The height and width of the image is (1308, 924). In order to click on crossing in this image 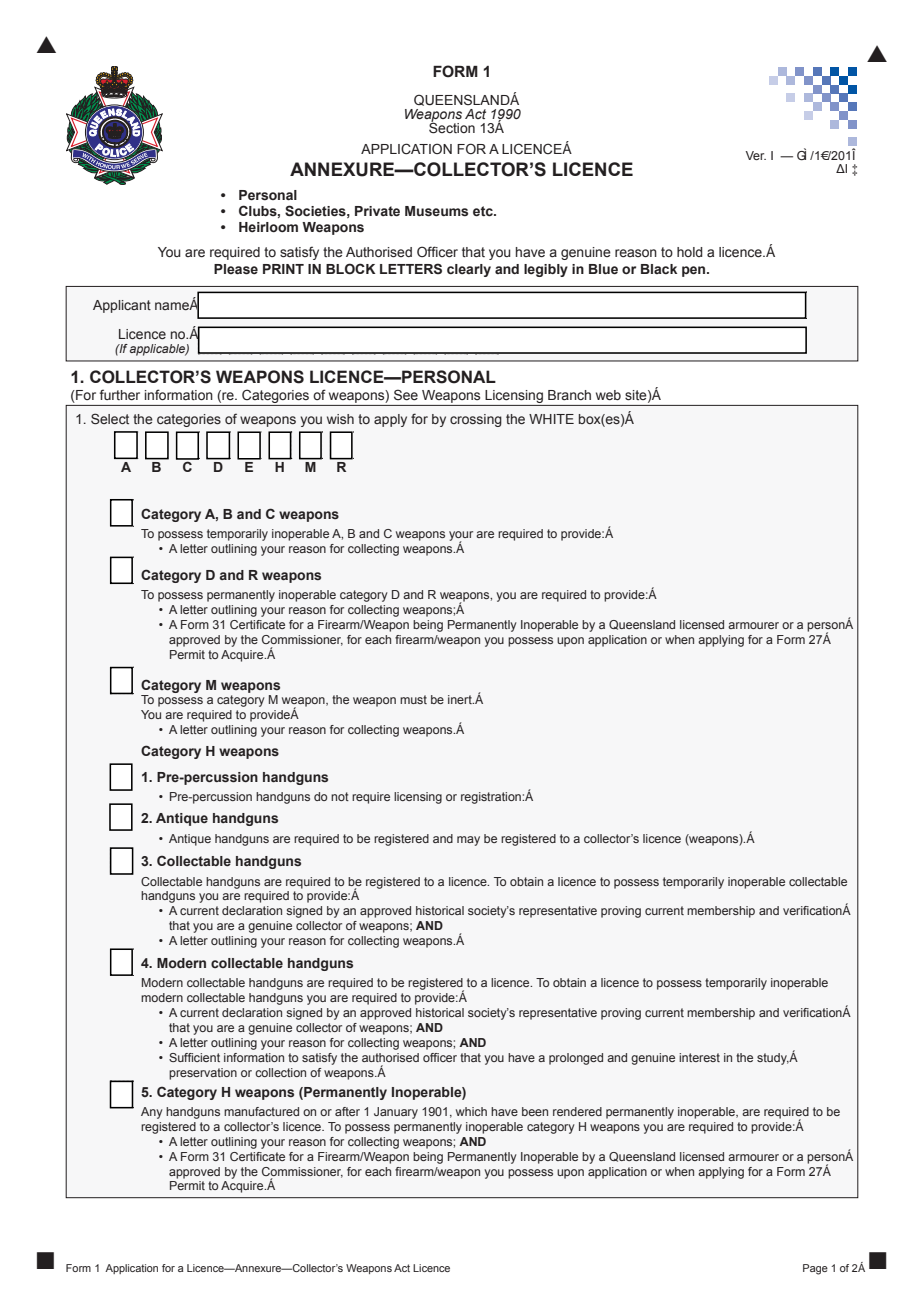, I will do `click(476, 420)`.
